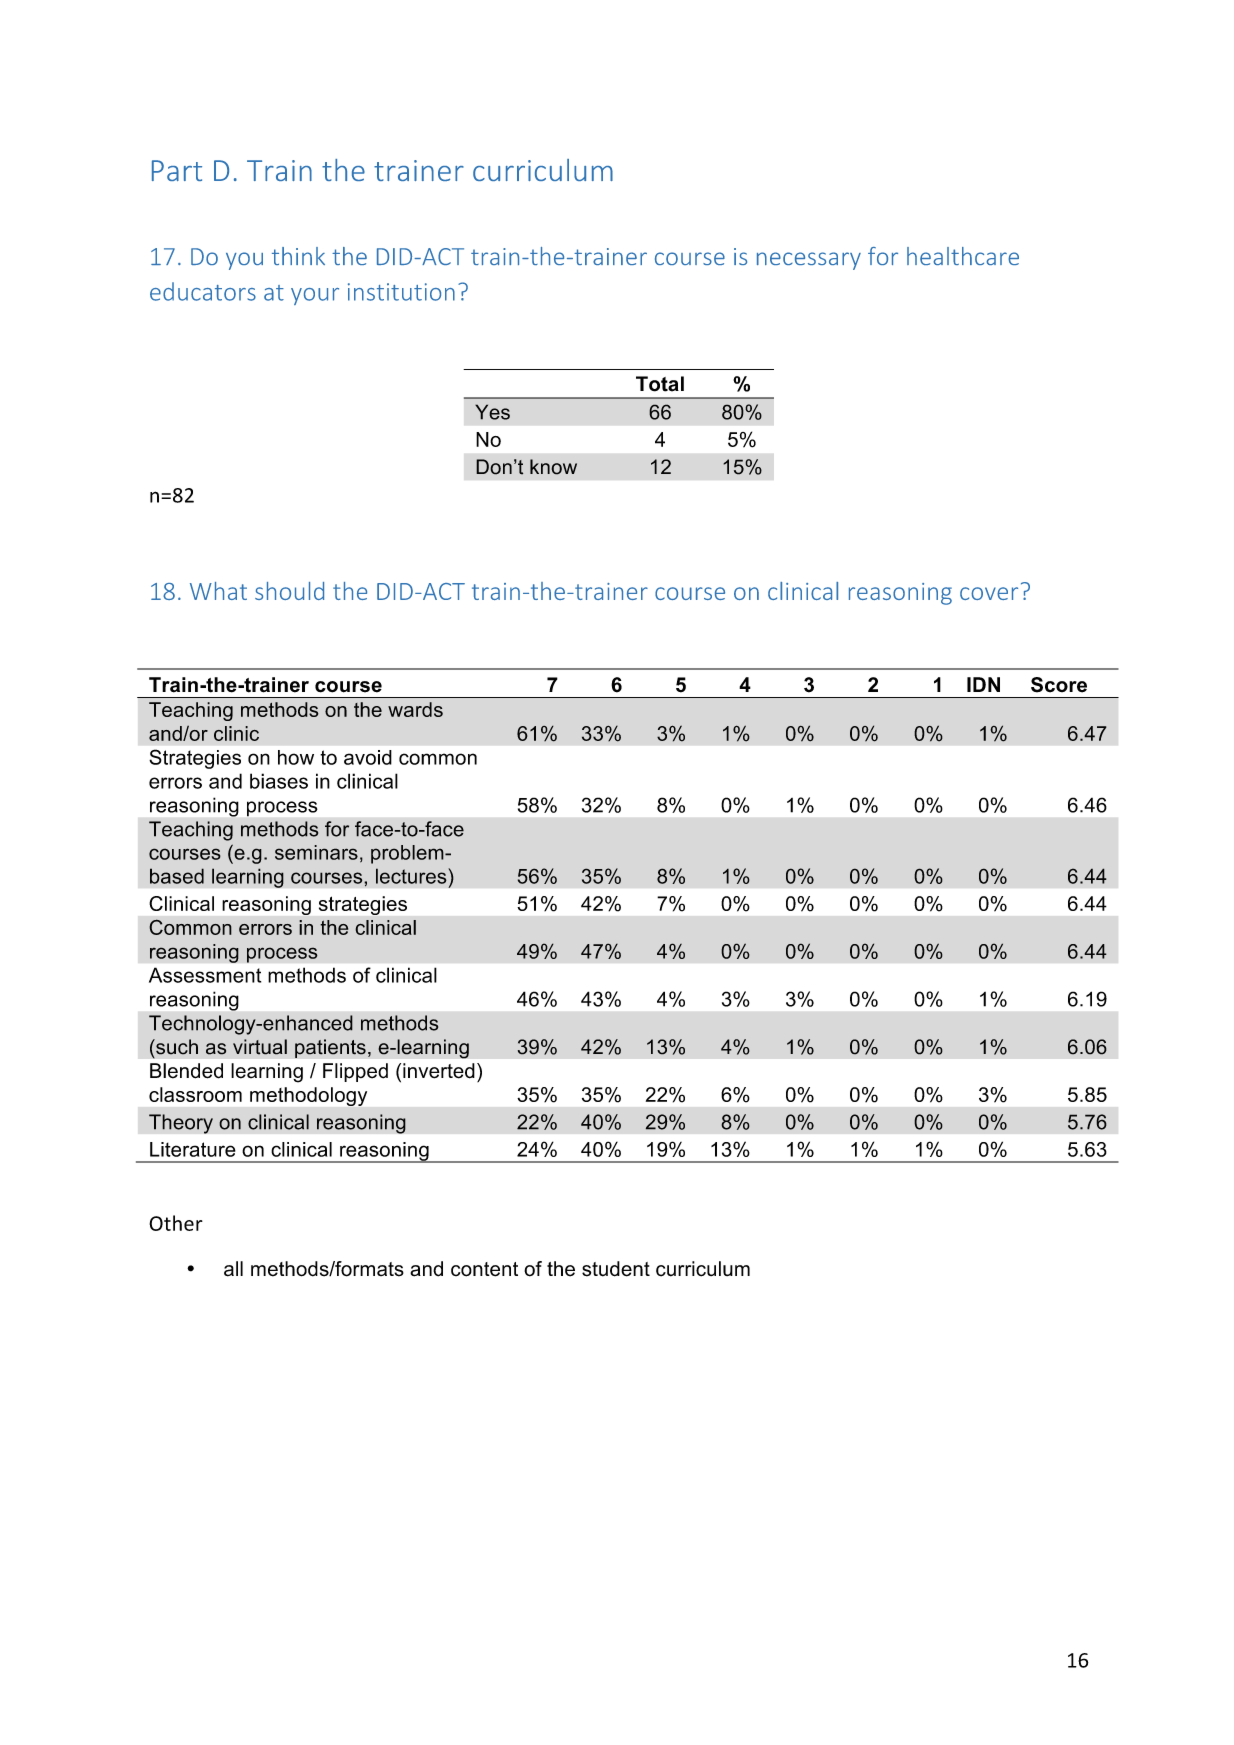 The image size is (1234, 1745). Describe the element at coordinates (298, 256) in the screenshot. I see `think` at that location.
